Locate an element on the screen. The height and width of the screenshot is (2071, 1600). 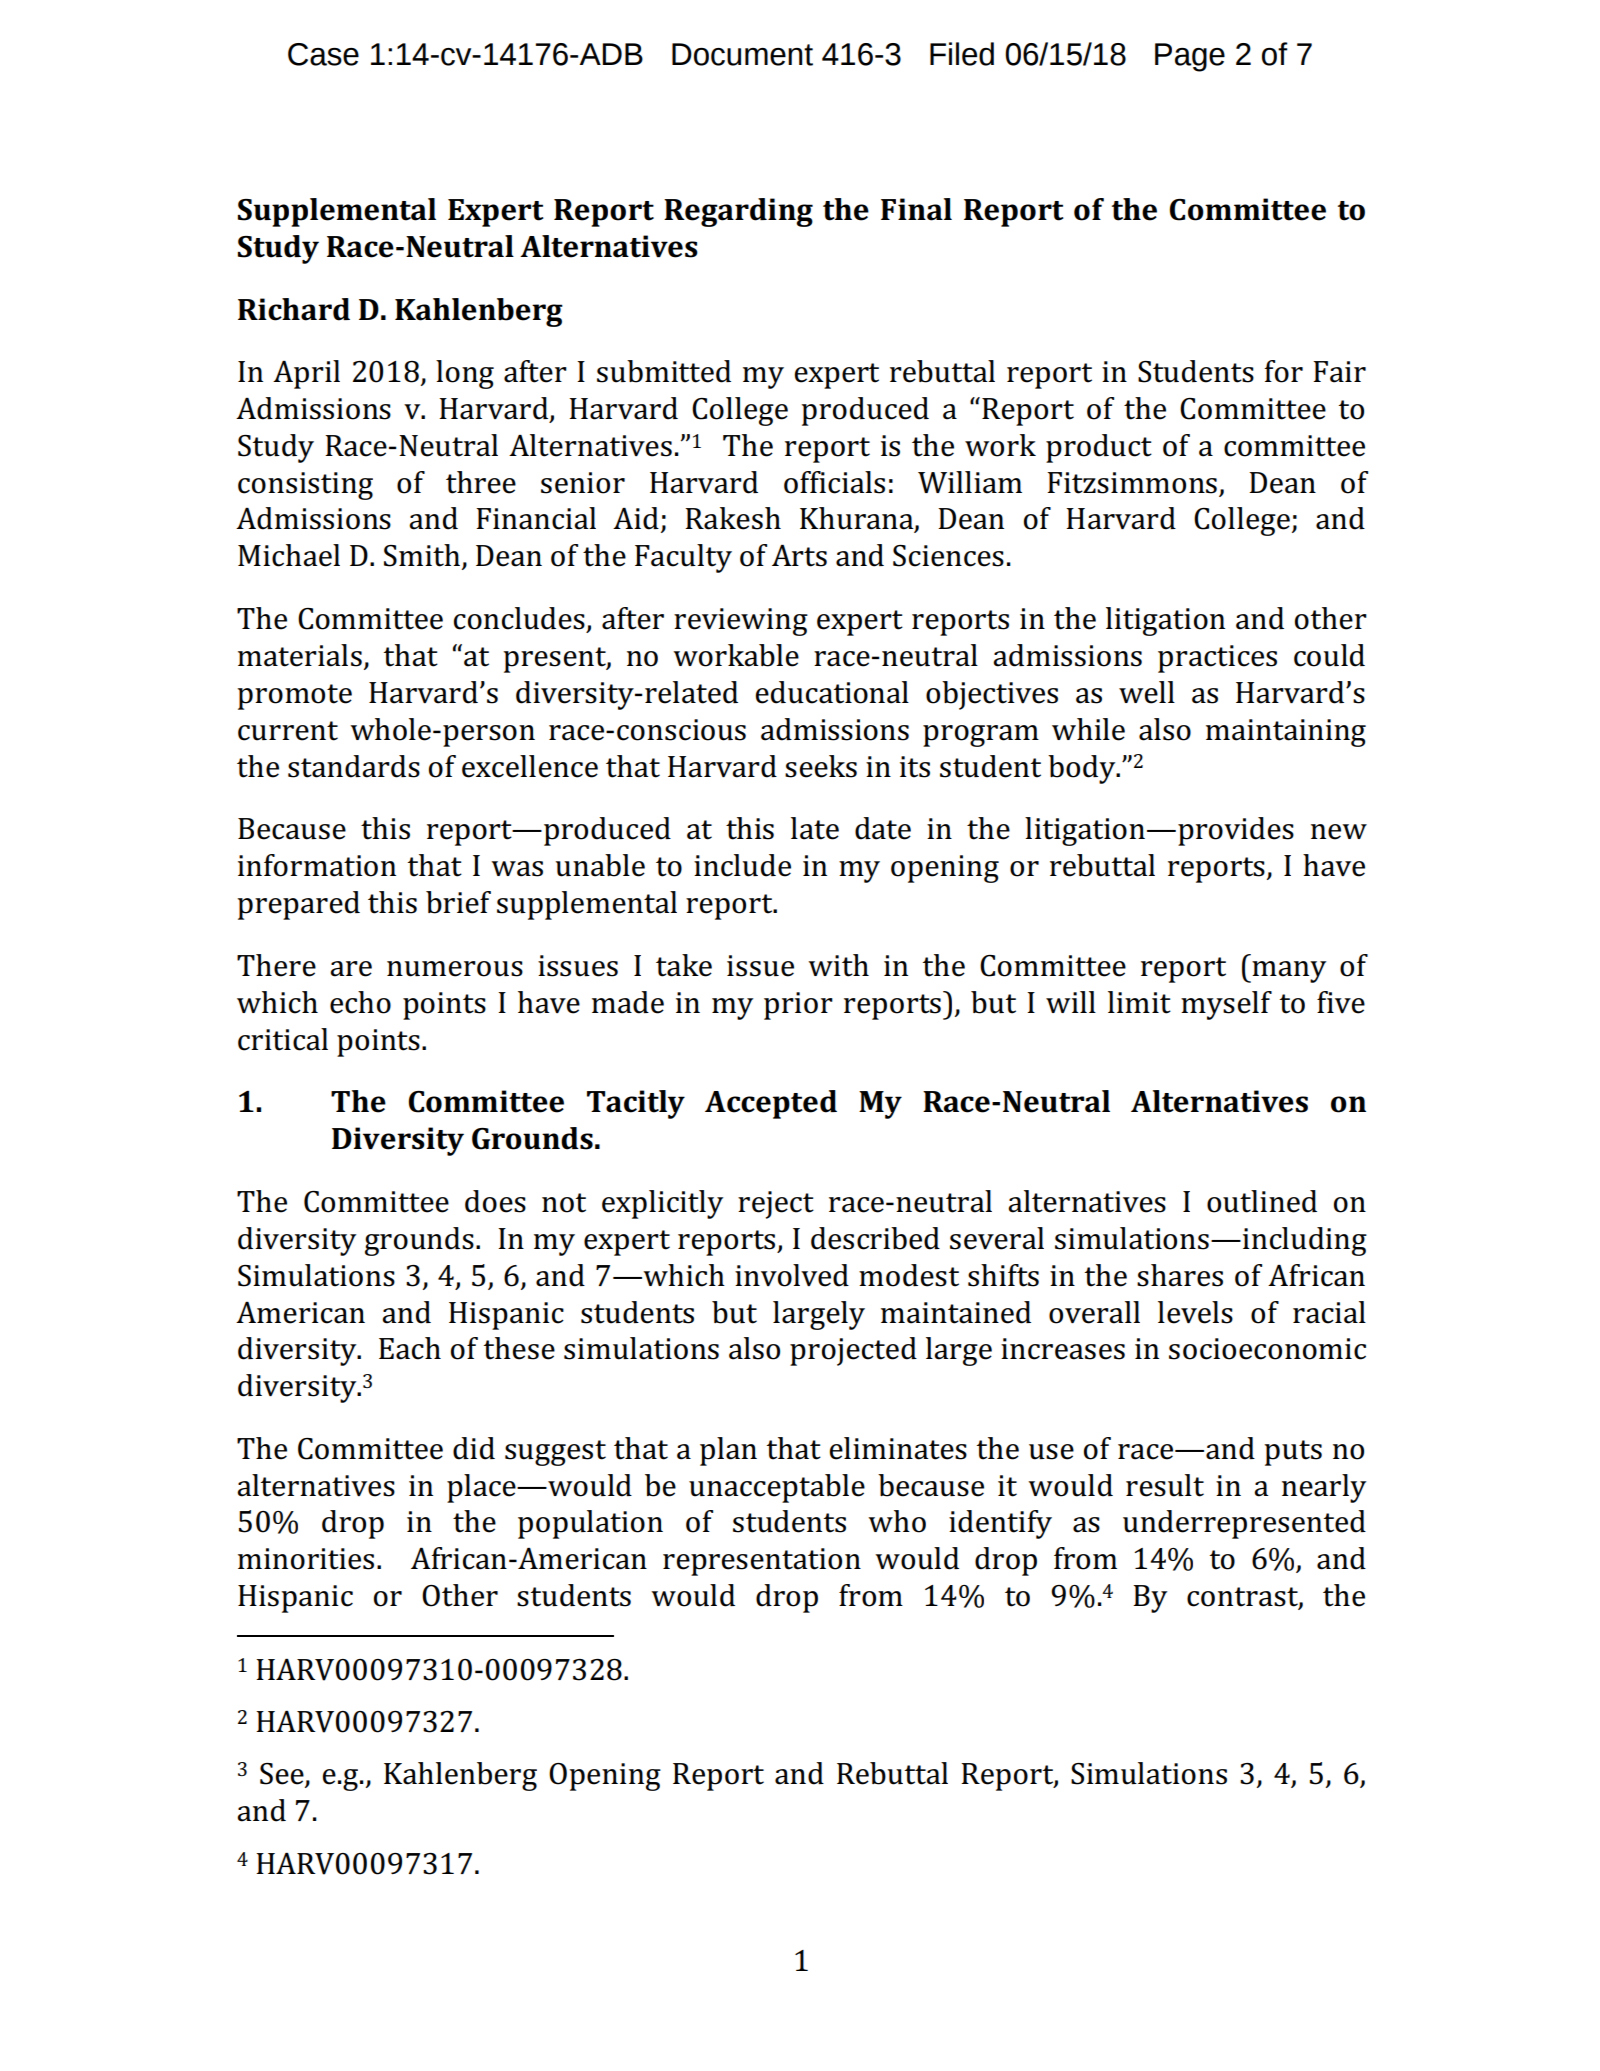
reject is located at coordinates (776, 1205).
